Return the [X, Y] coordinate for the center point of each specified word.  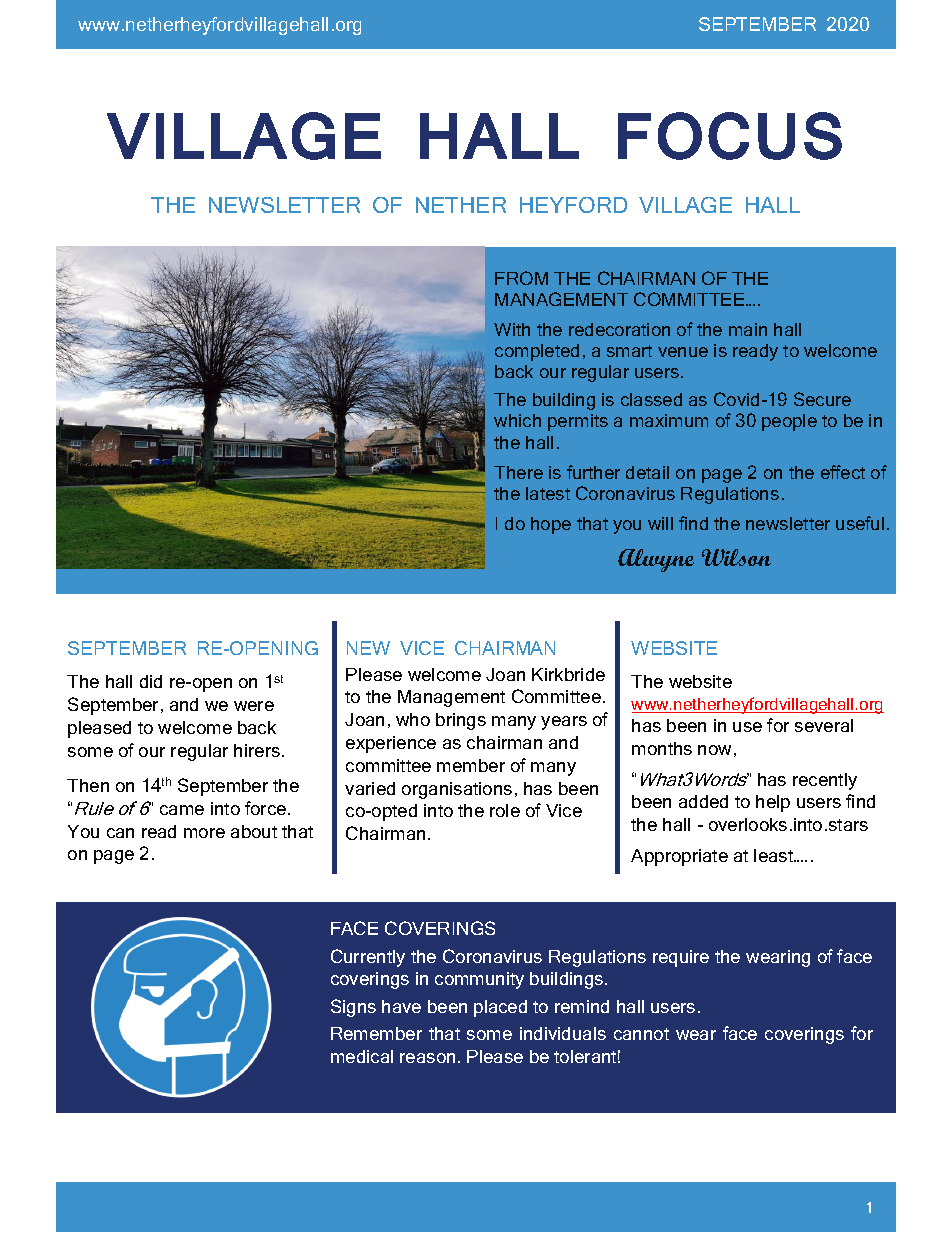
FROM [521, 278]
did [151, 681]
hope [551, 525]
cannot [641, 1034]
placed [500, 1008]
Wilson [736, 557]
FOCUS [730, 136]
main [748, 329]
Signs [353, 1008]
